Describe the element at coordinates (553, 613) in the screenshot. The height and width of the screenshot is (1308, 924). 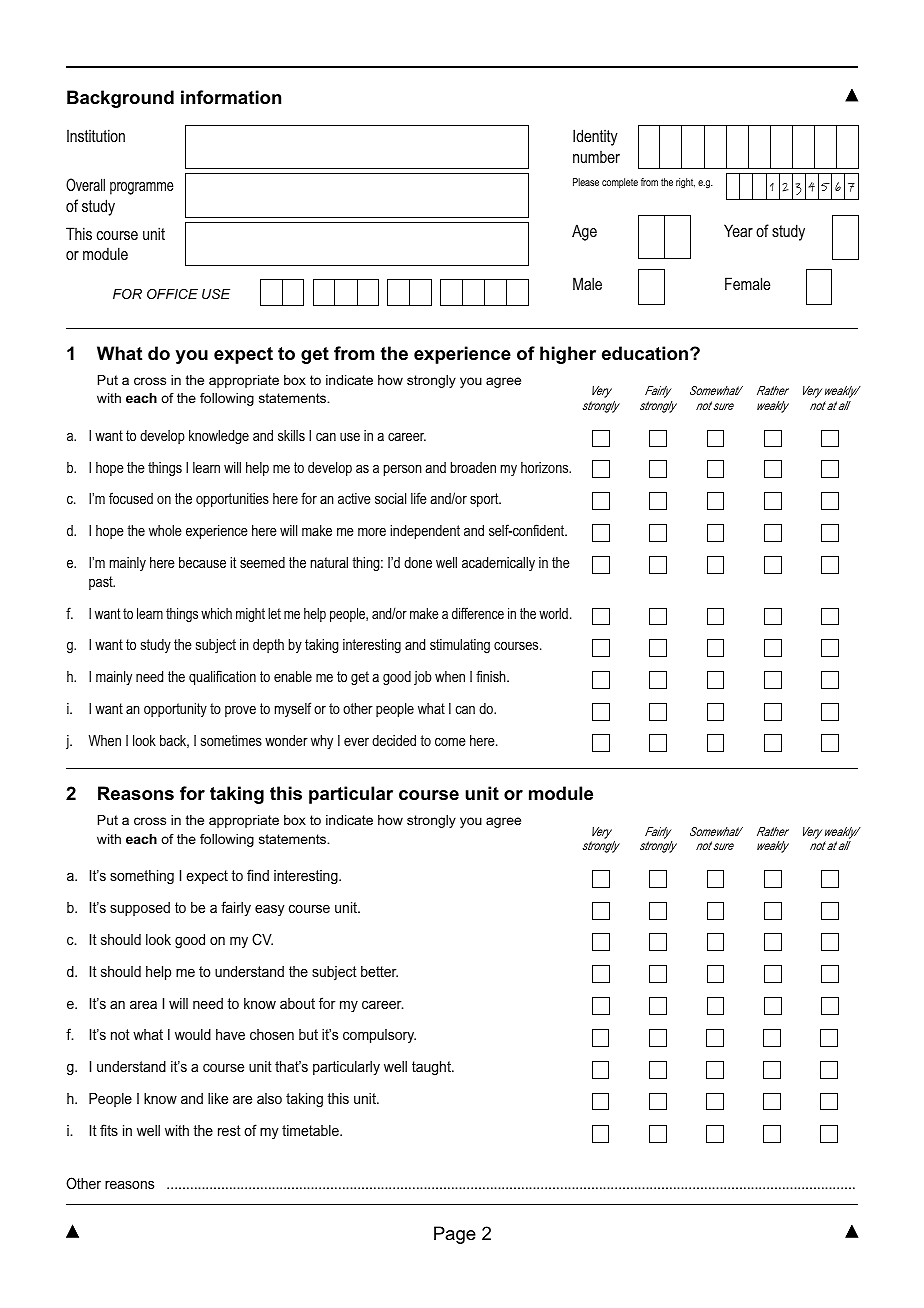
I see `world` at that location.
